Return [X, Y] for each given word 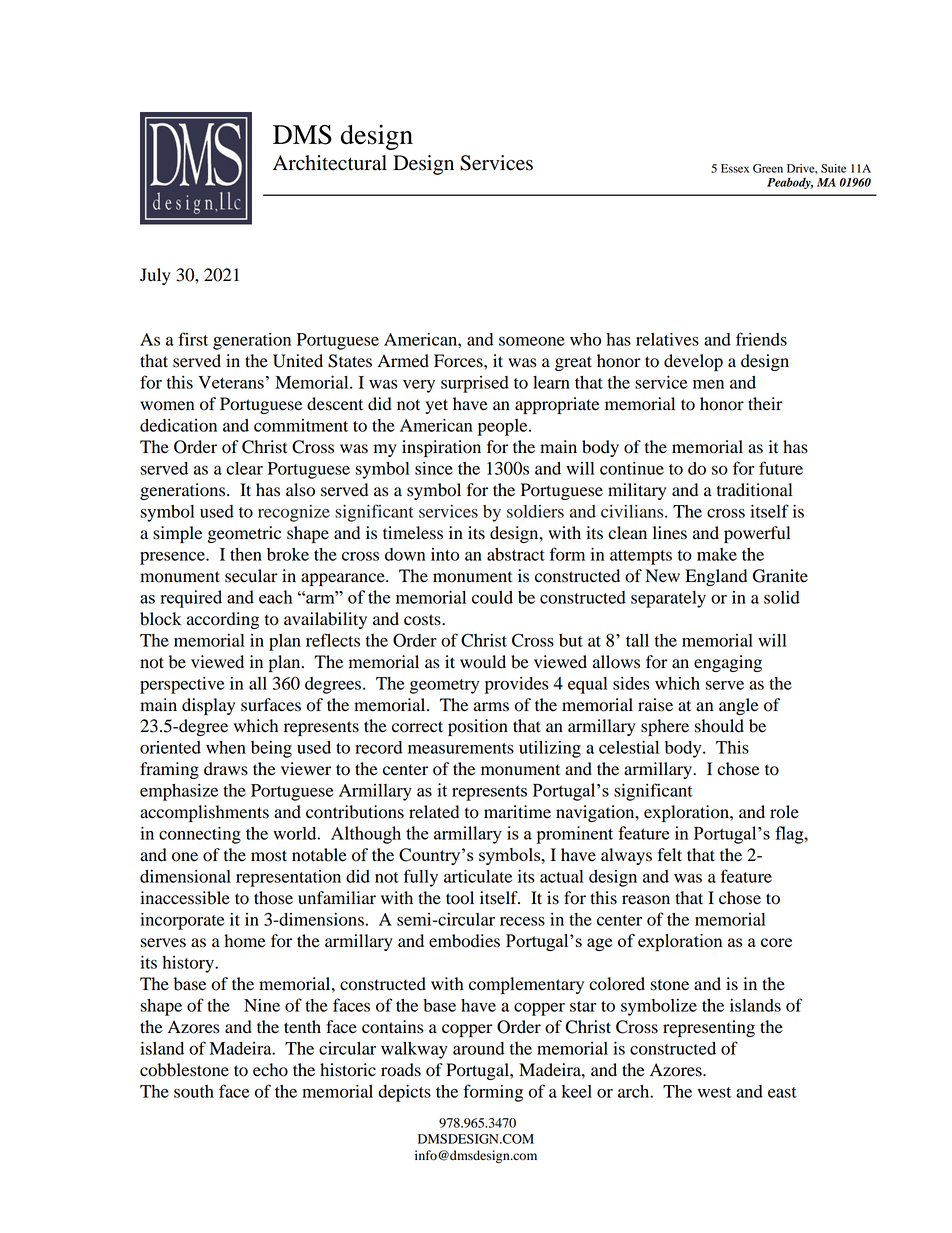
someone [532, 341]
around [478, 1048]
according [223, 620]
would [483, 662]
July [155, 276]
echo [270, 1070]
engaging [728, 663]
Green [768, 168]
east [782, 1092]
